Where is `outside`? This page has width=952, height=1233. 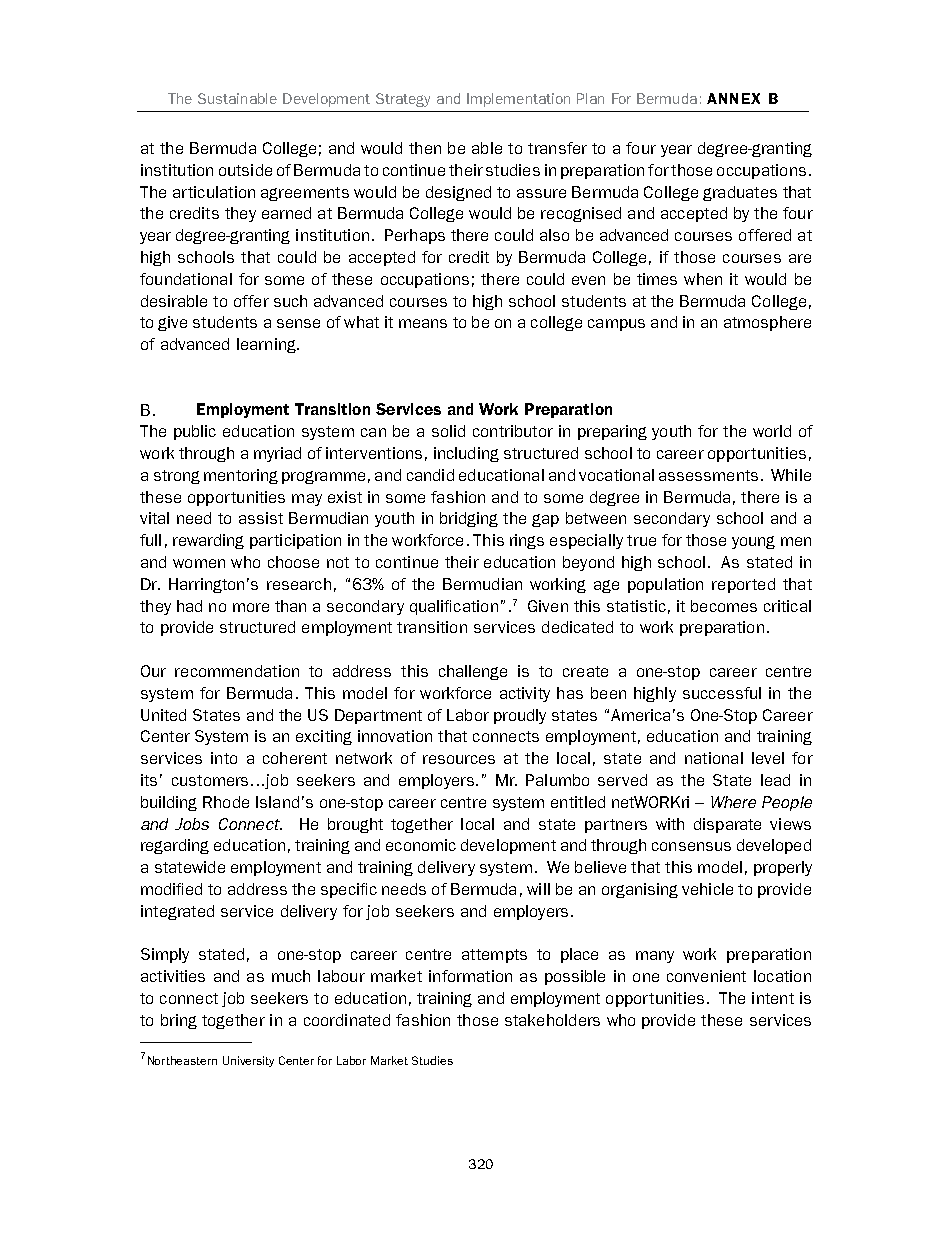 outside is located at coordinates (245, 170).
